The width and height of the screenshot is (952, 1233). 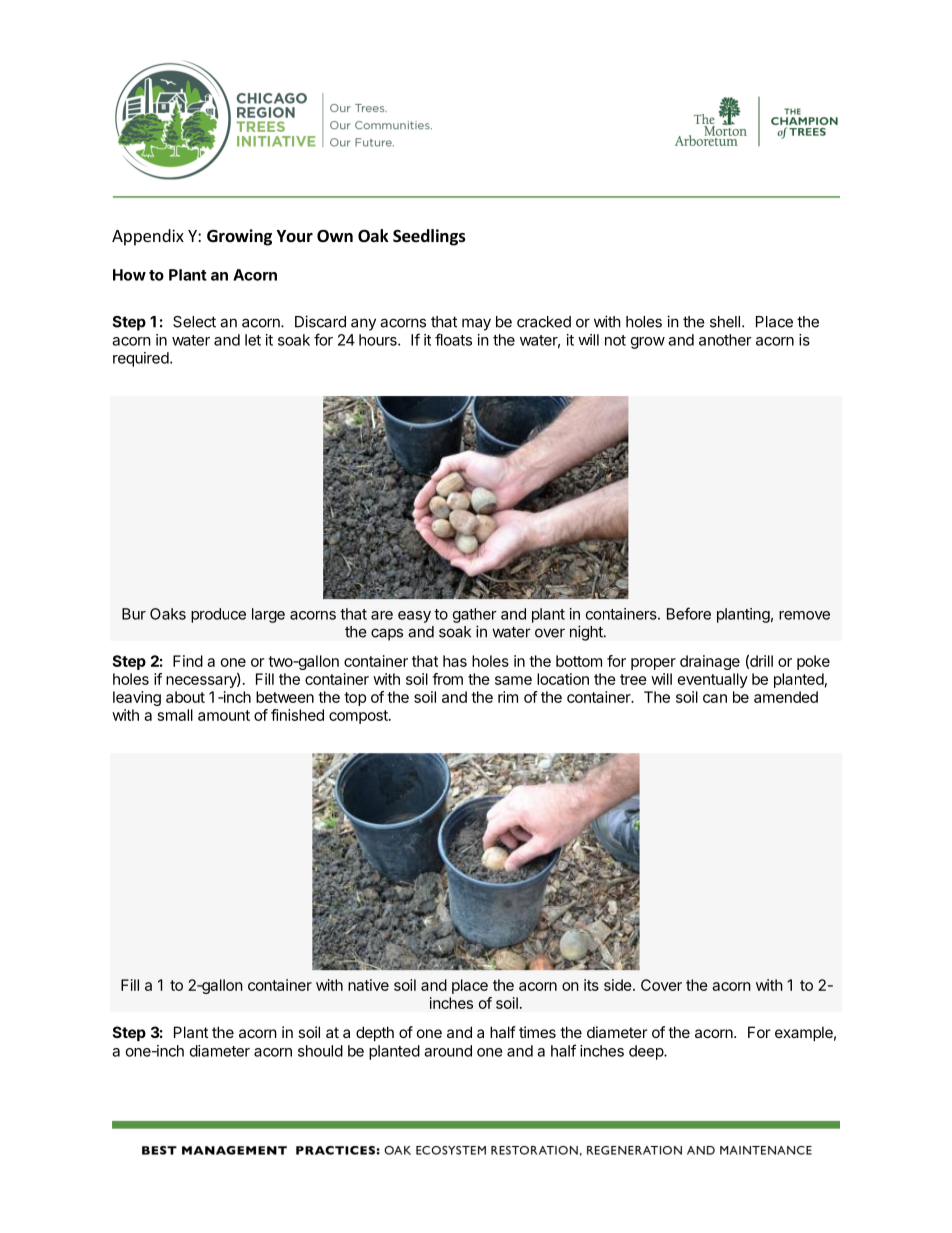 I want to click on amount, so click(x=224, y=715).
